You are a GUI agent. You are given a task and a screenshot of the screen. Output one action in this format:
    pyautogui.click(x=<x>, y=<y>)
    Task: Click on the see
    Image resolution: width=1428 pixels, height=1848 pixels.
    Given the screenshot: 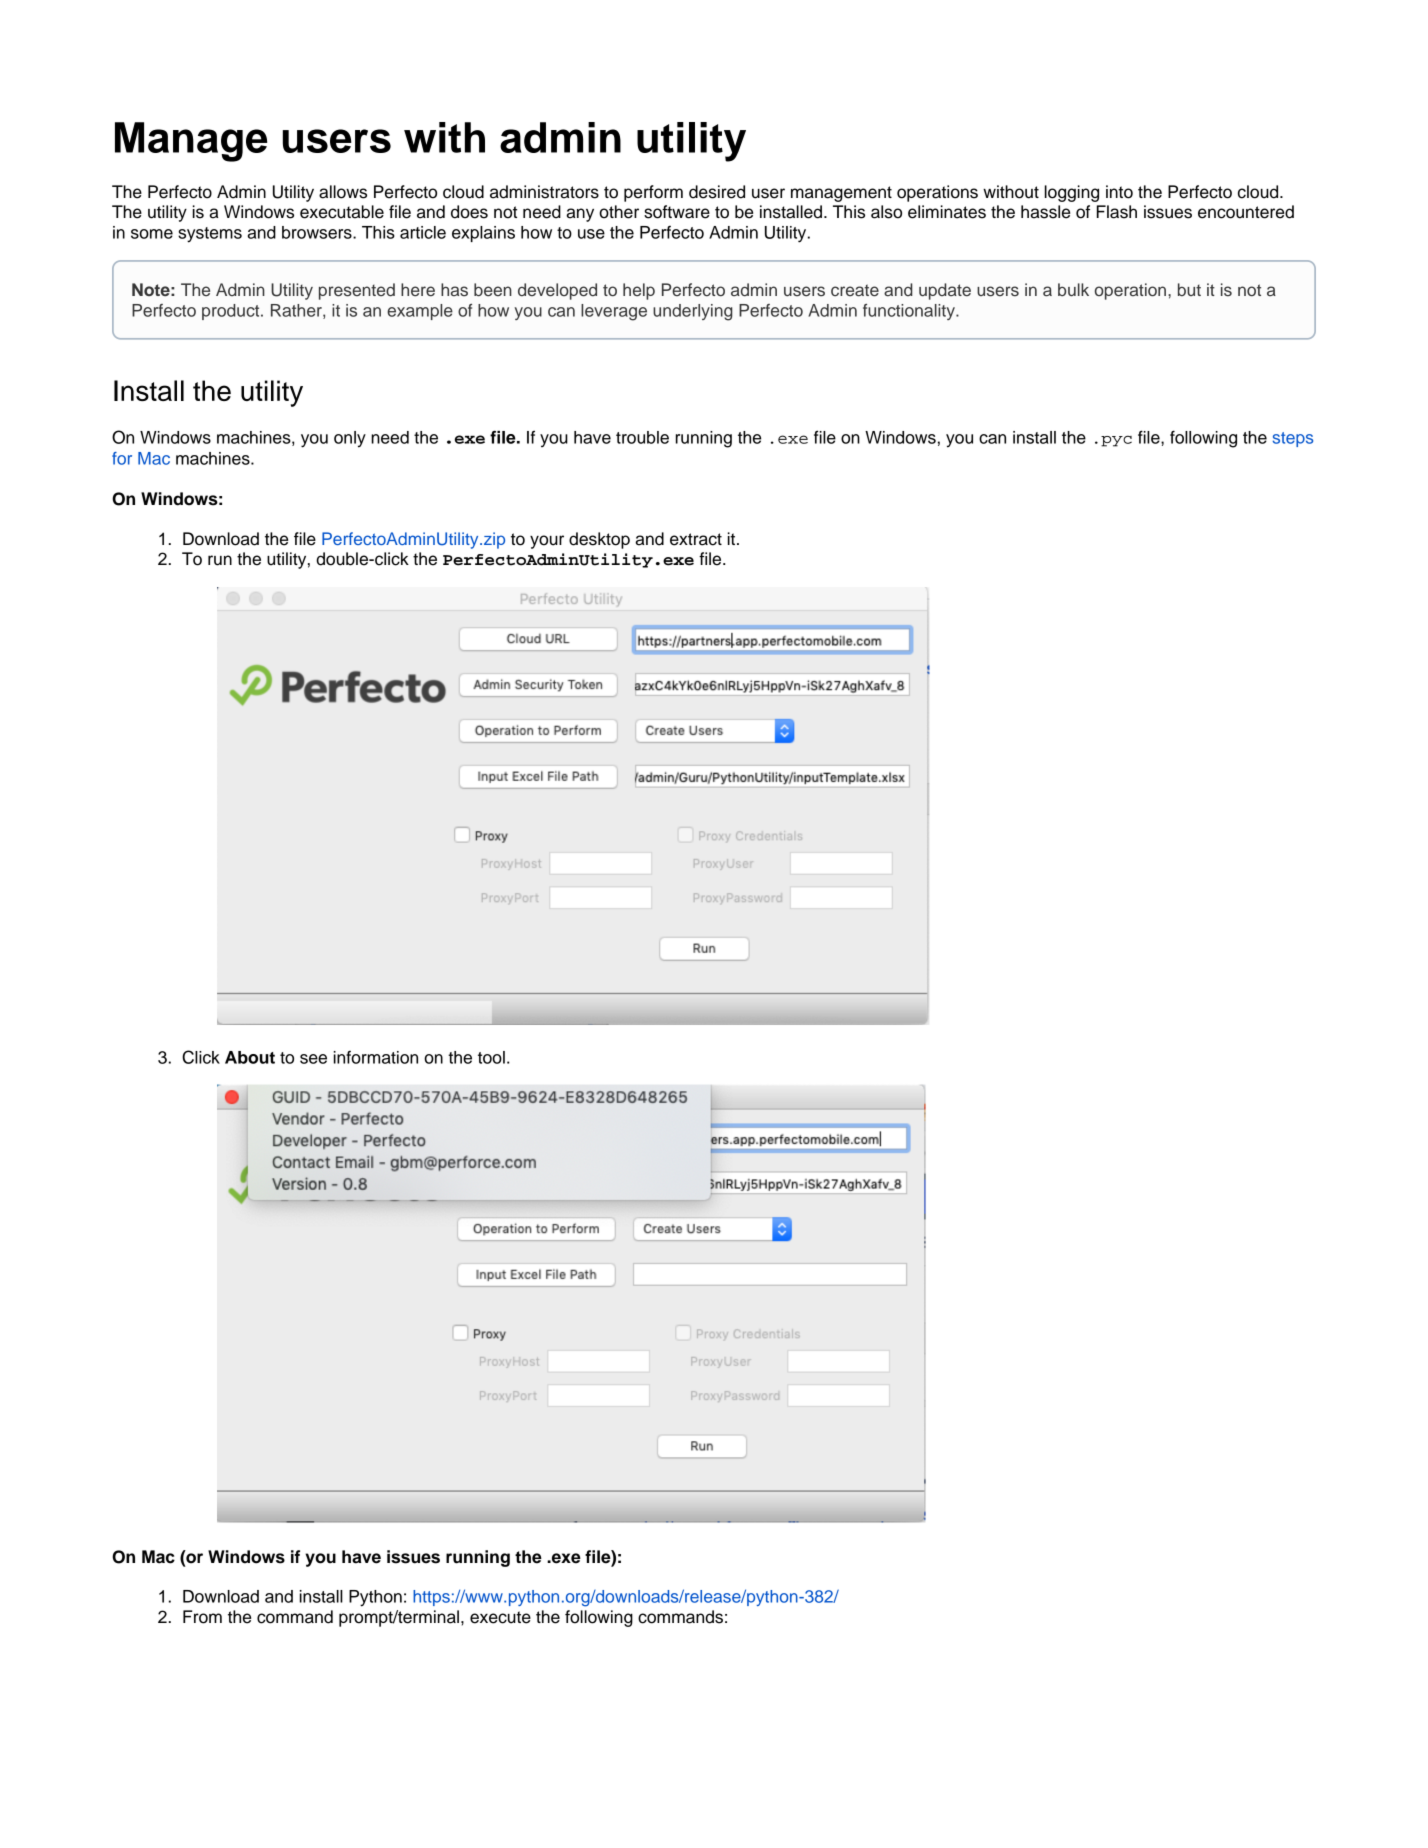 What is the action you would take?
    pyautogui.click(x=313, y=1059)
